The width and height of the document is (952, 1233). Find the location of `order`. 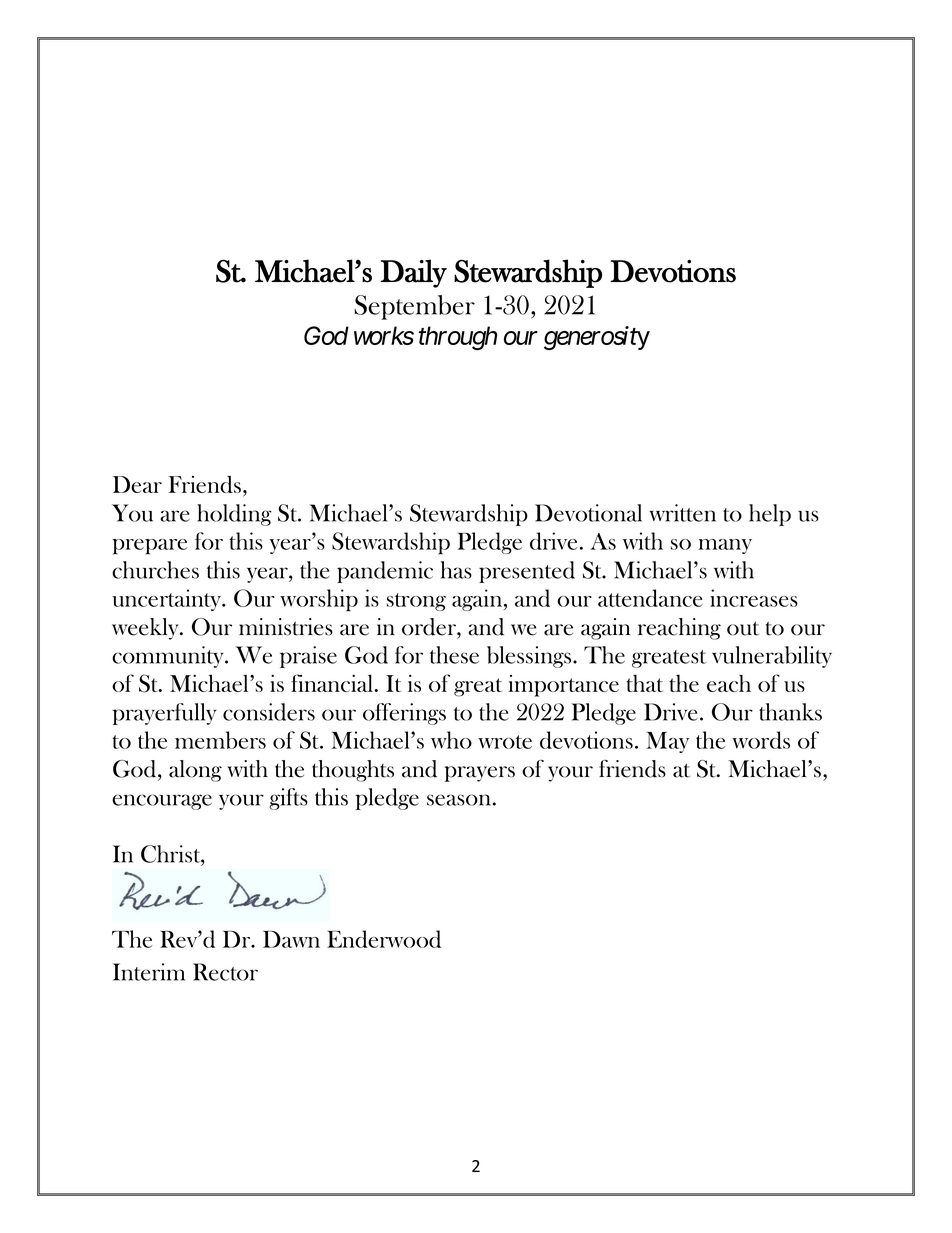

order is located at coordinates (430, 627).
